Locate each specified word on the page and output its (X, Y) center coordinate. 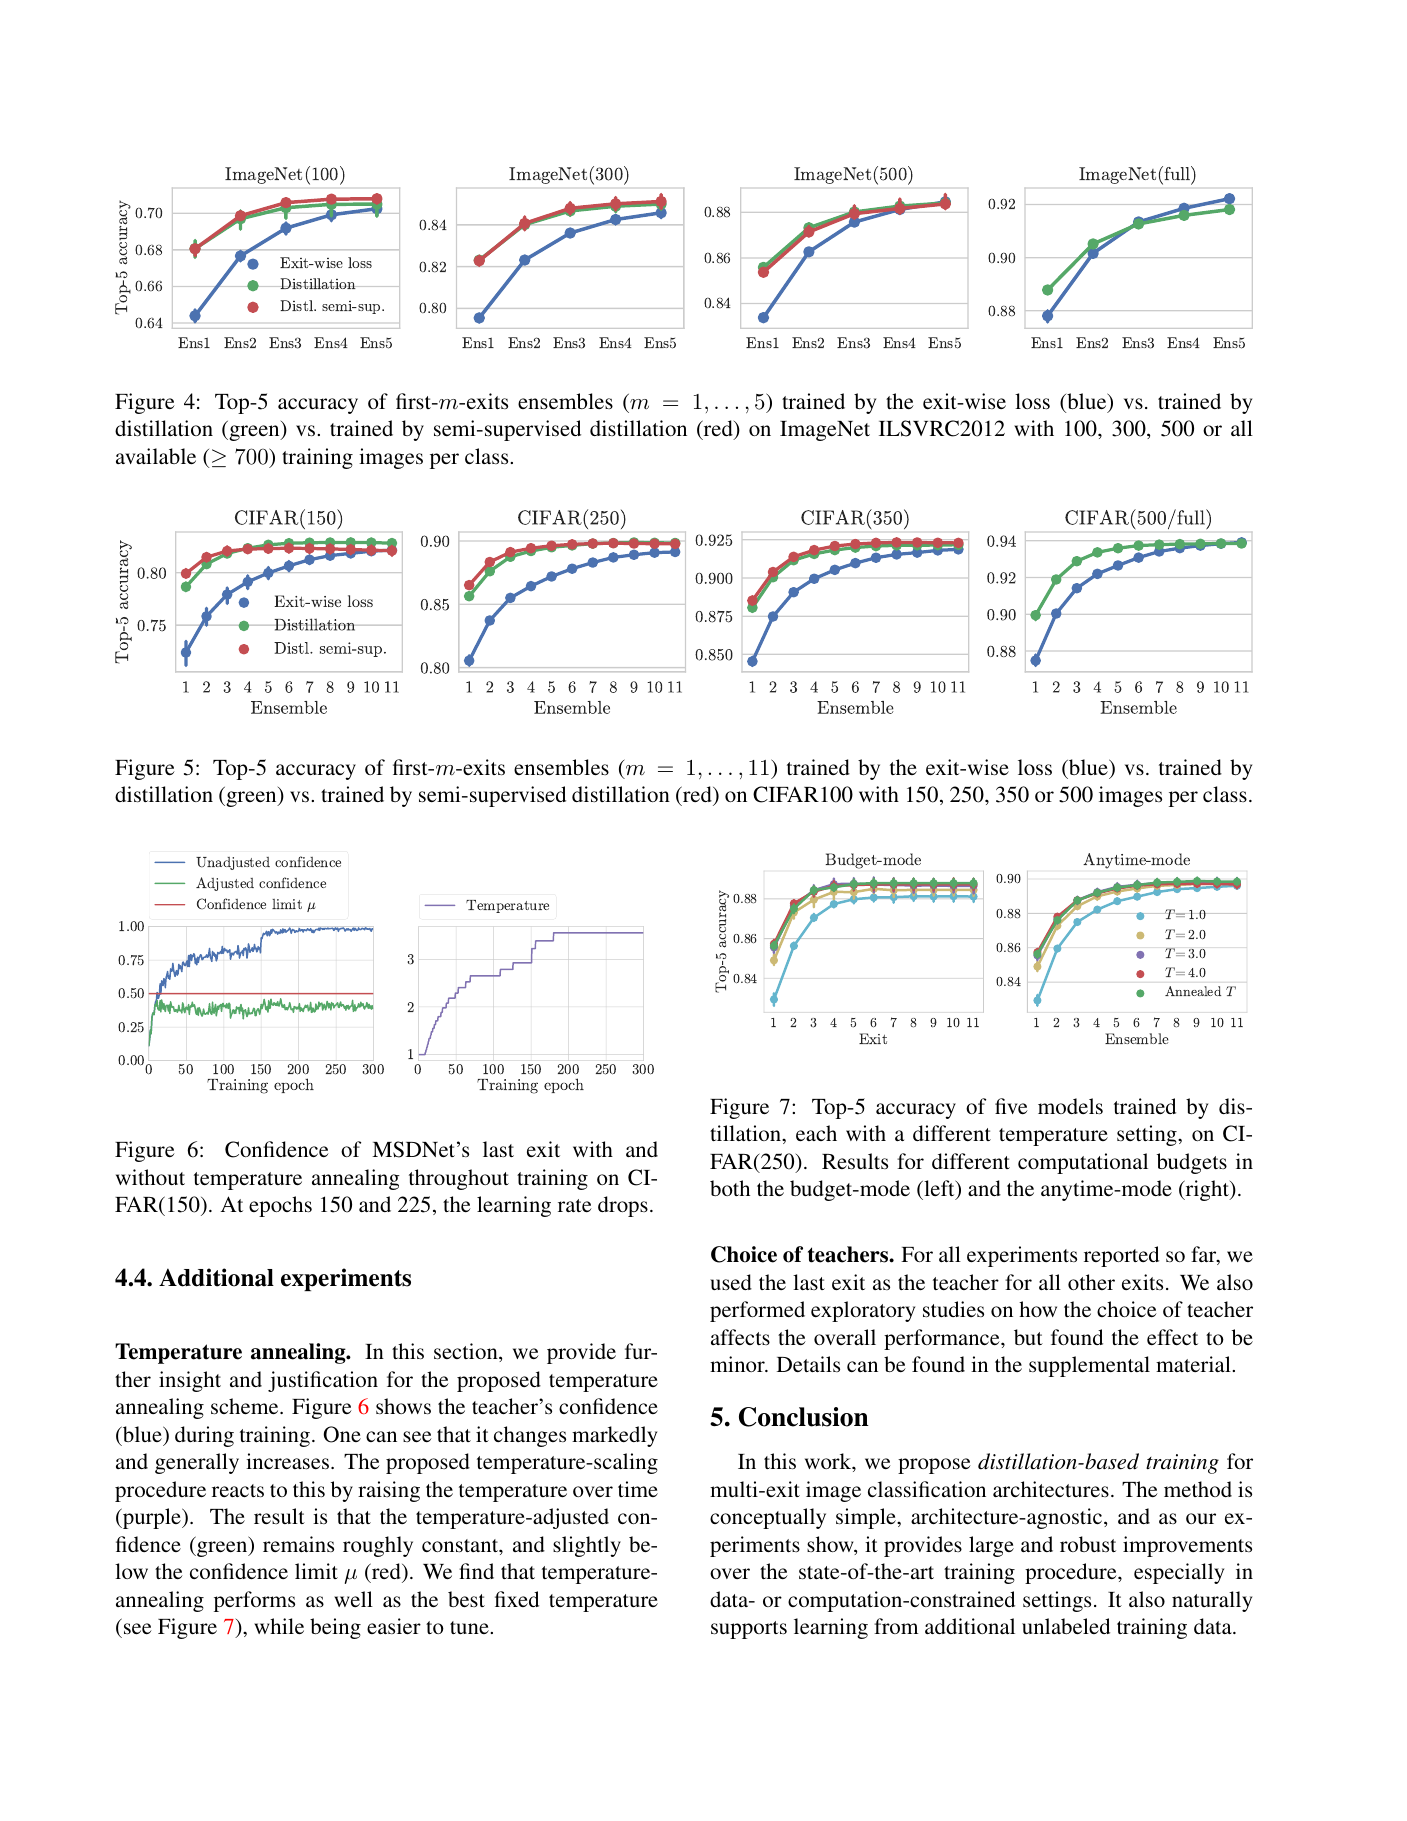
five (1011, 1106)
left (939, 1189)
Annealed (1193, 991)
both (730, 1188)
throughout (459, 1179)
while (279, 1626)
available (156, 456)
